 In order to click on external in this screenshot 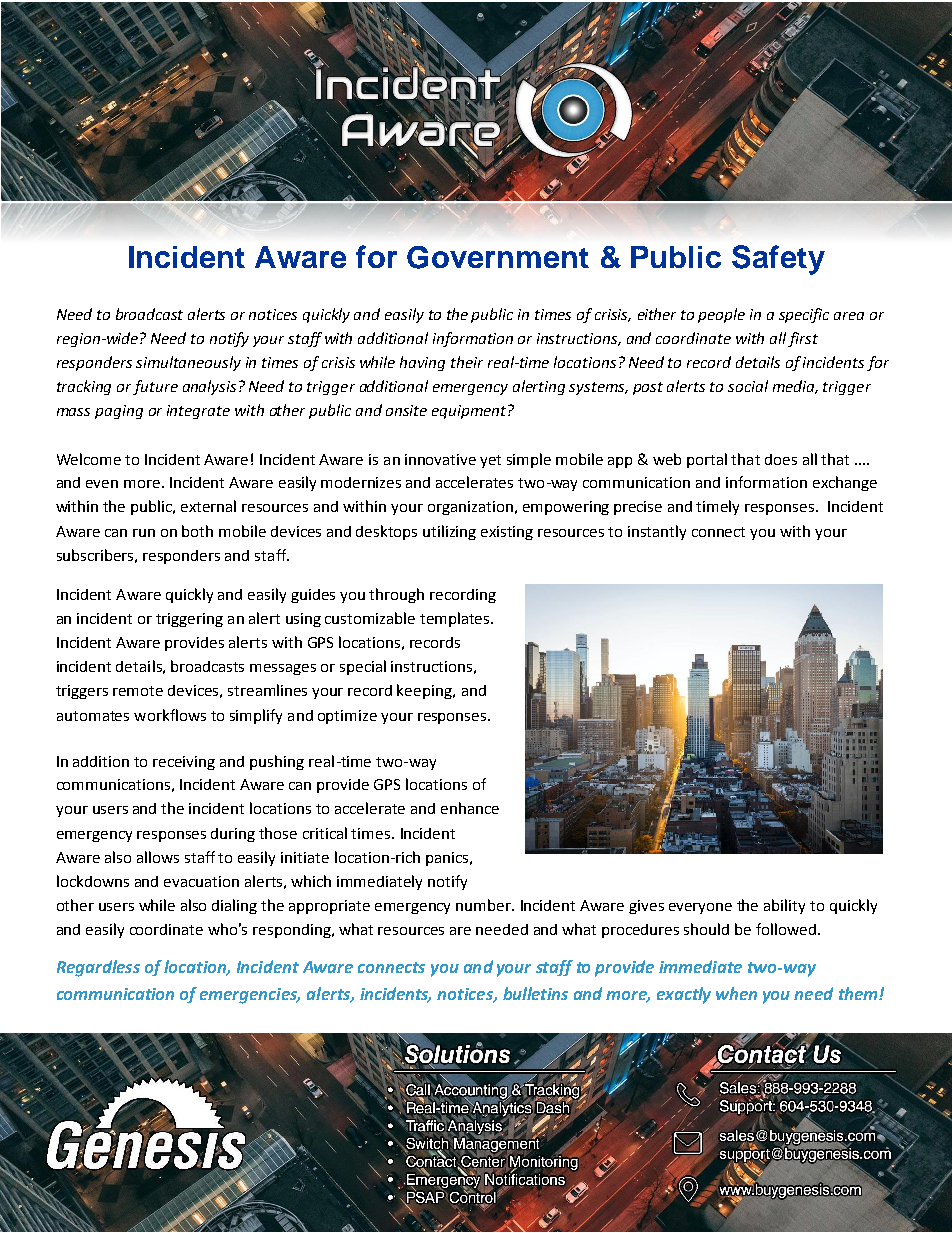, I will do `click(208, 506)`.
